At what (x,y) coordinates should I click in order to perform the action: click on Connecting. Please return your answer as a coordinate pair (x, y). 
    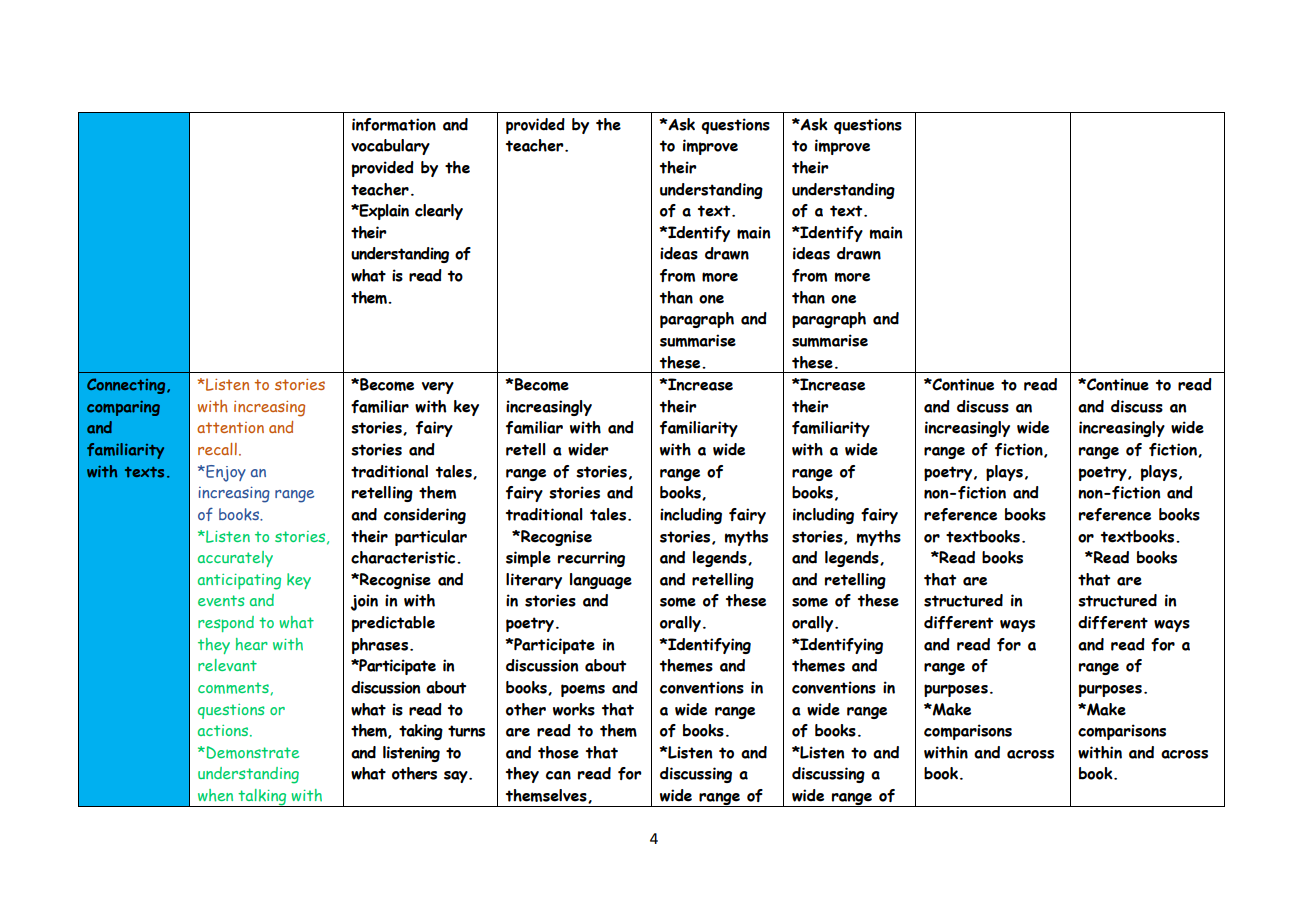
    Looking at the image, I should click on (127, 386).
